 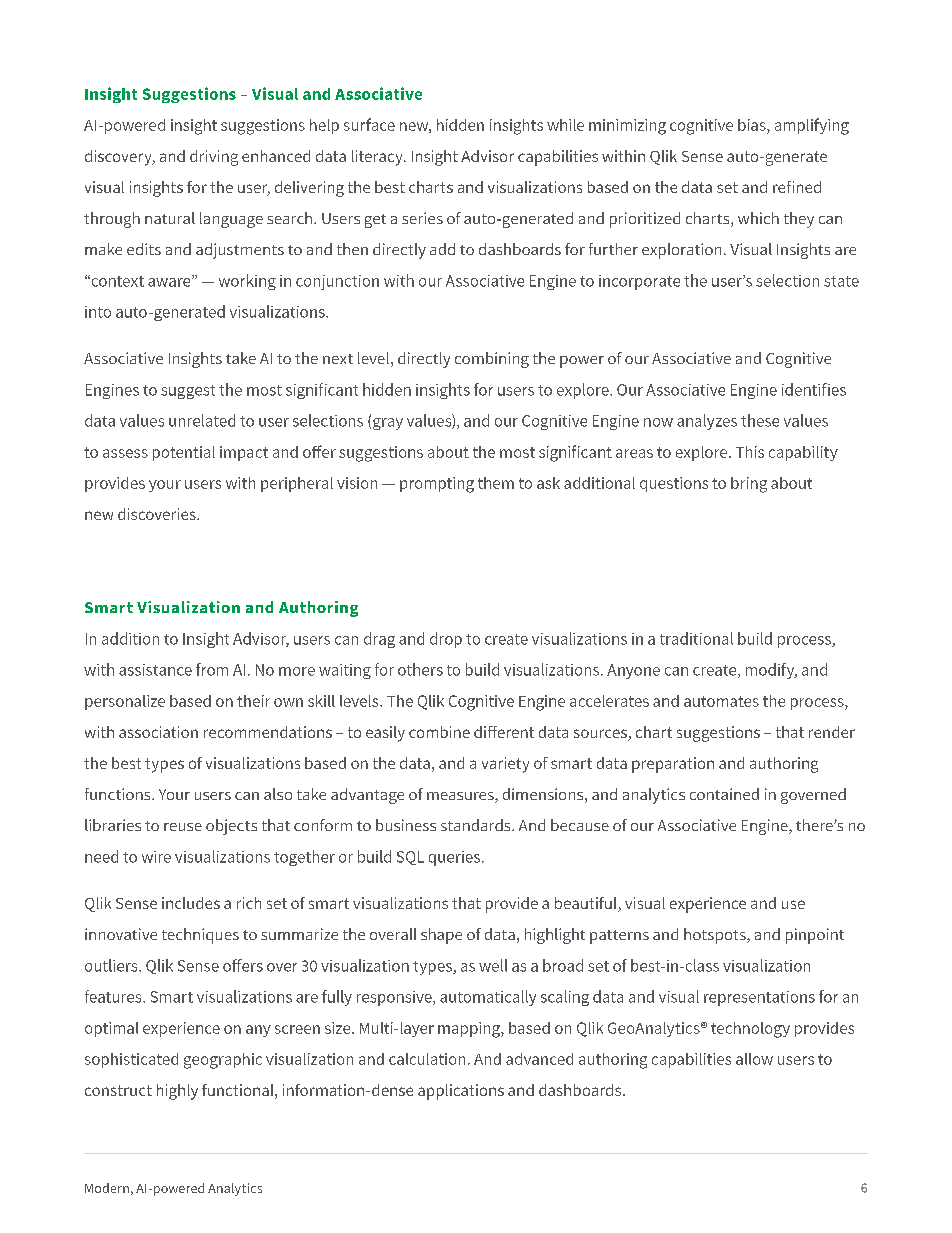 What do you see at coordinates (177, 1092) in the screenshot?
I see `highly` at bounding box center [177, 1092].
